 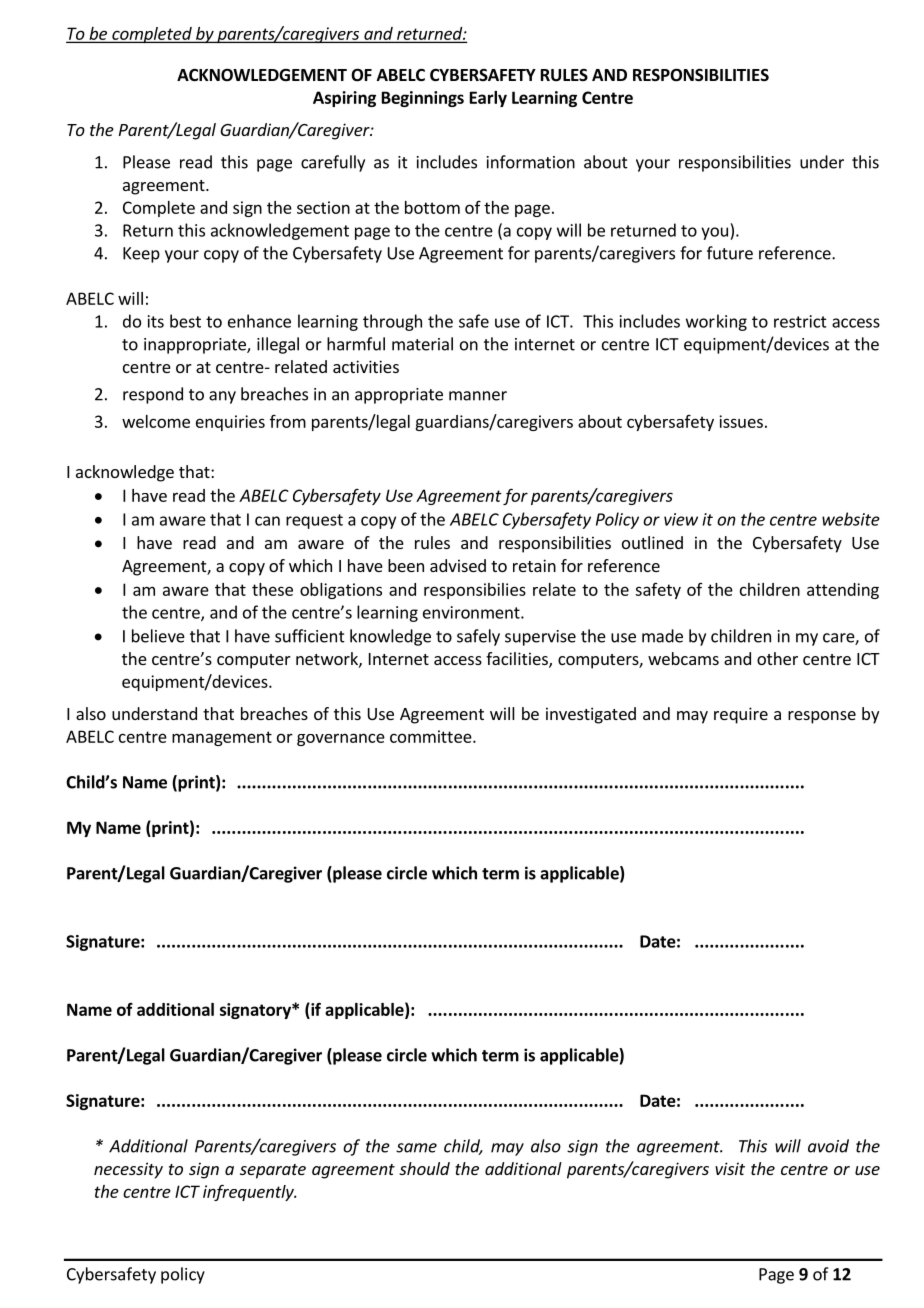 What do you see at coordinates (730, 253) in the document?
I see `future` at bounding box center [730, 253].
